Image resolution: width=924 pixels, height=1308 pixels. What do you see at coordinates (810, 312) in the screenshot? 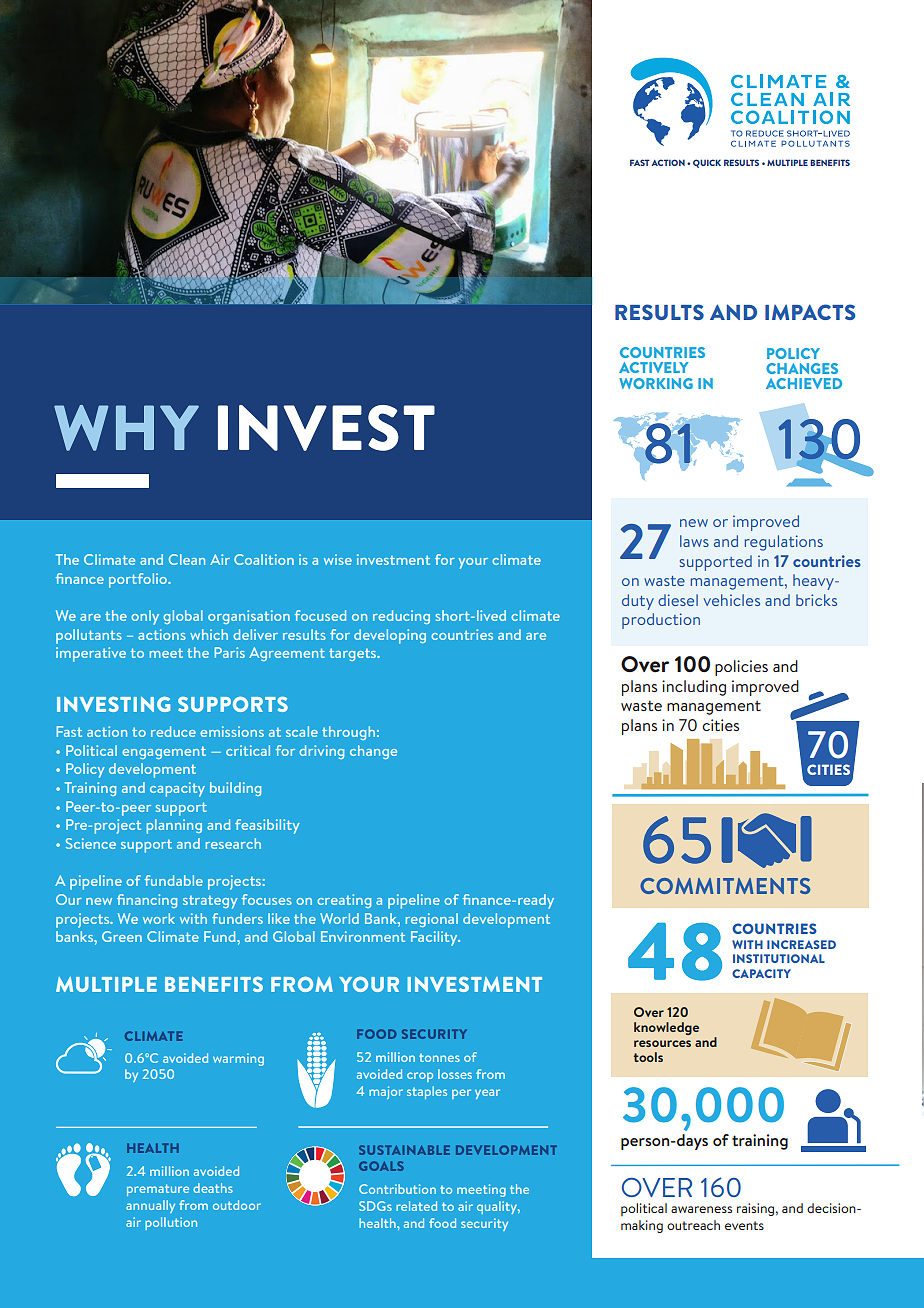
I see `IMPACTS` at bounding box center [810, 312].
